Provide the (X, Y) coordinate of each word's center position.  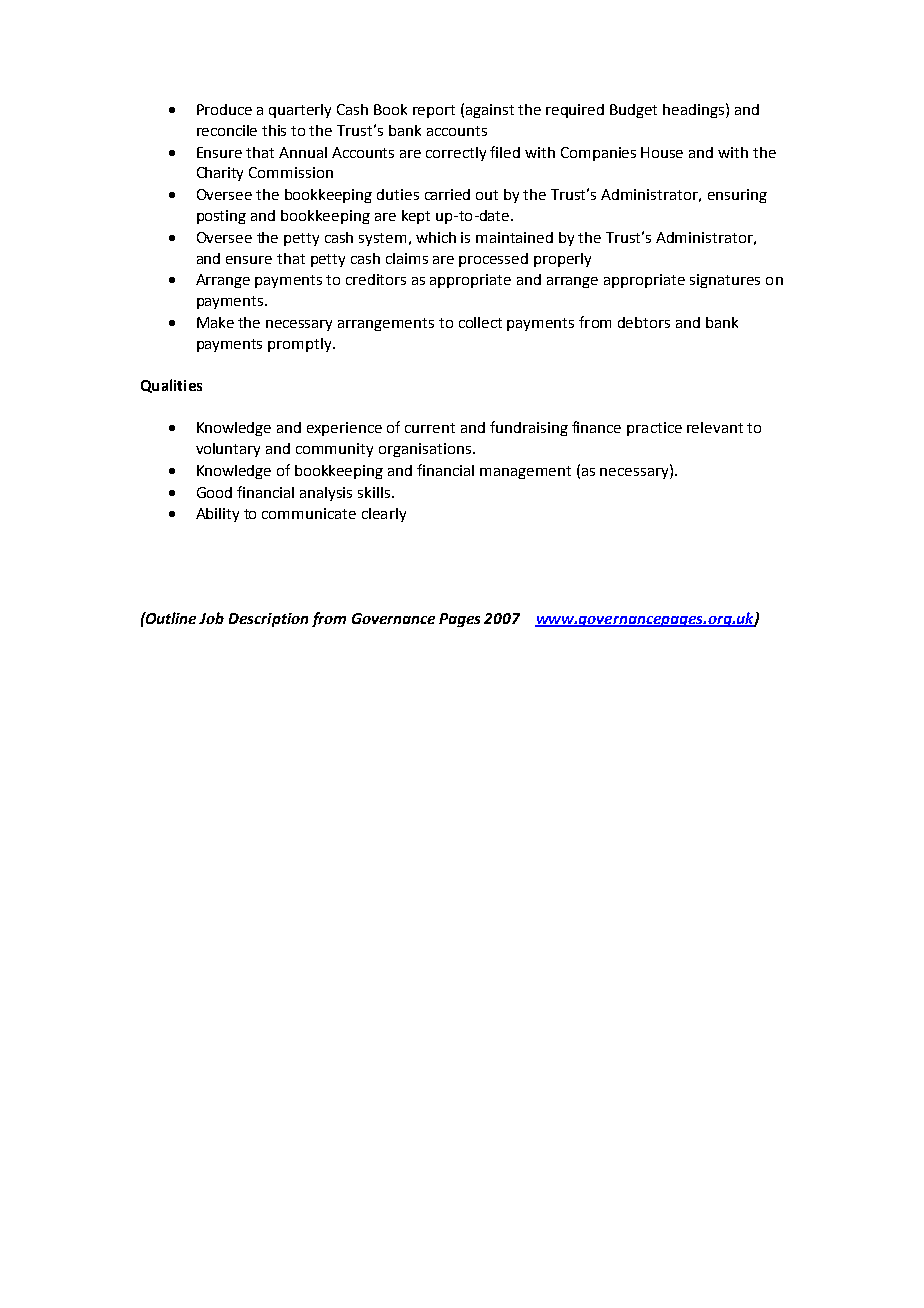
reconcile (227, 130)
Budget (633, 111)
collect (480, 322)
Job (211, 618)
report (434, 111)
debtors (644, 322)
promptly (301, 345)
